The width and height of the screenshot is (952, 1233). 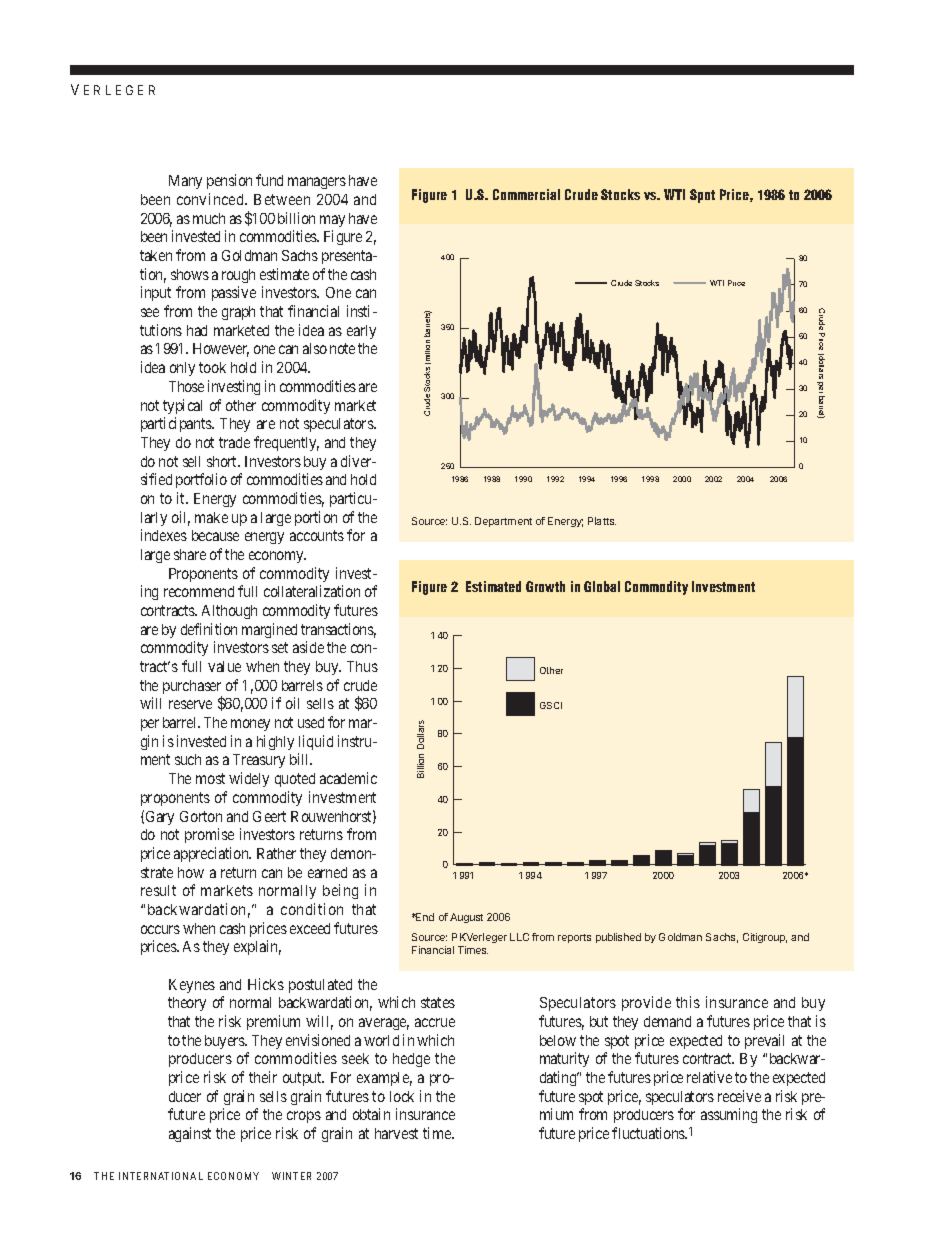 What do you see at coordinates (526, 194) in the screenshot?
I see `Commercial` at bounding box center [526, 194].
